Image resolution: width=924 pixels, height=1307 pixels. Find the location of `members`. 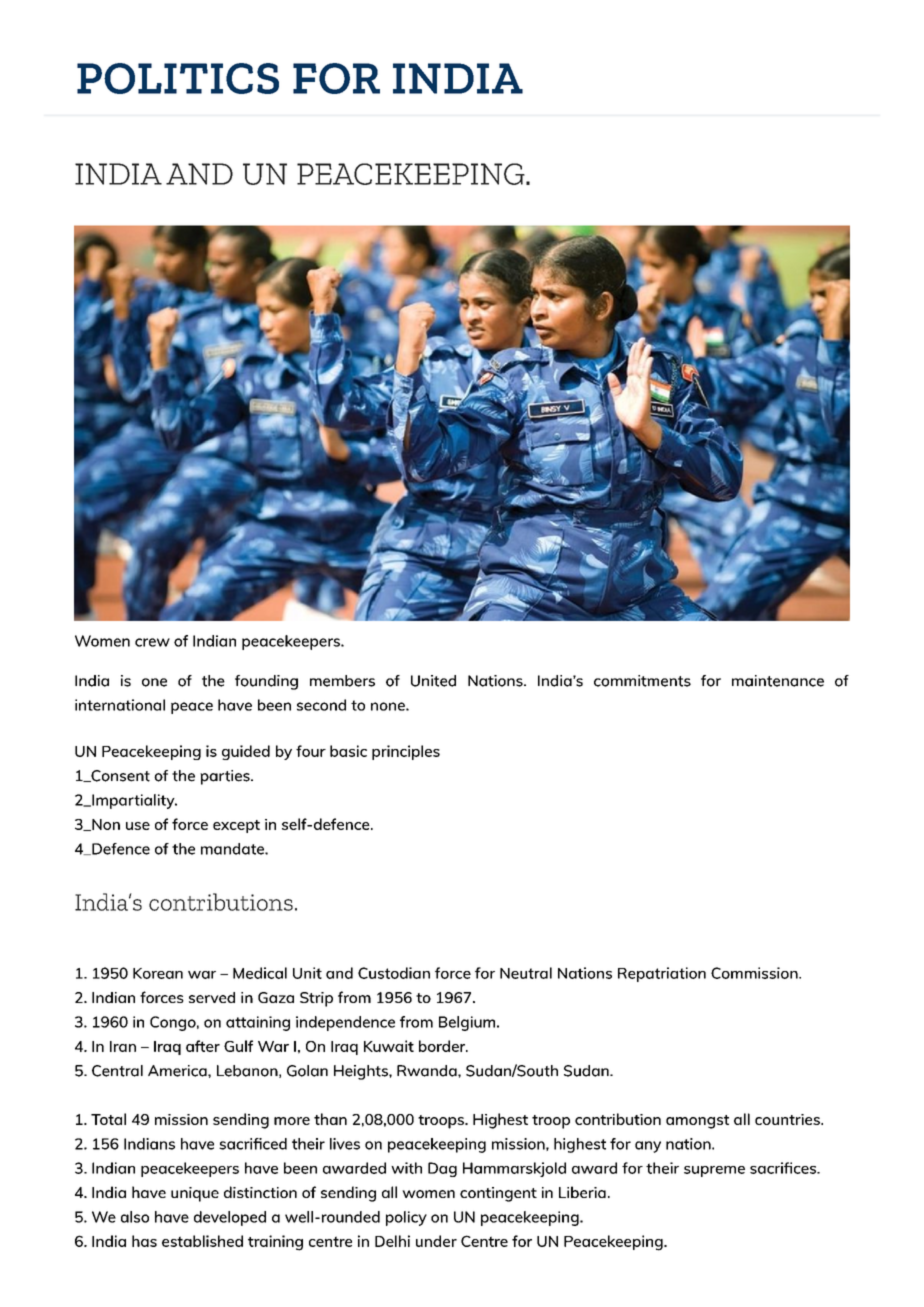

members is located at coordinates (342, 681).
